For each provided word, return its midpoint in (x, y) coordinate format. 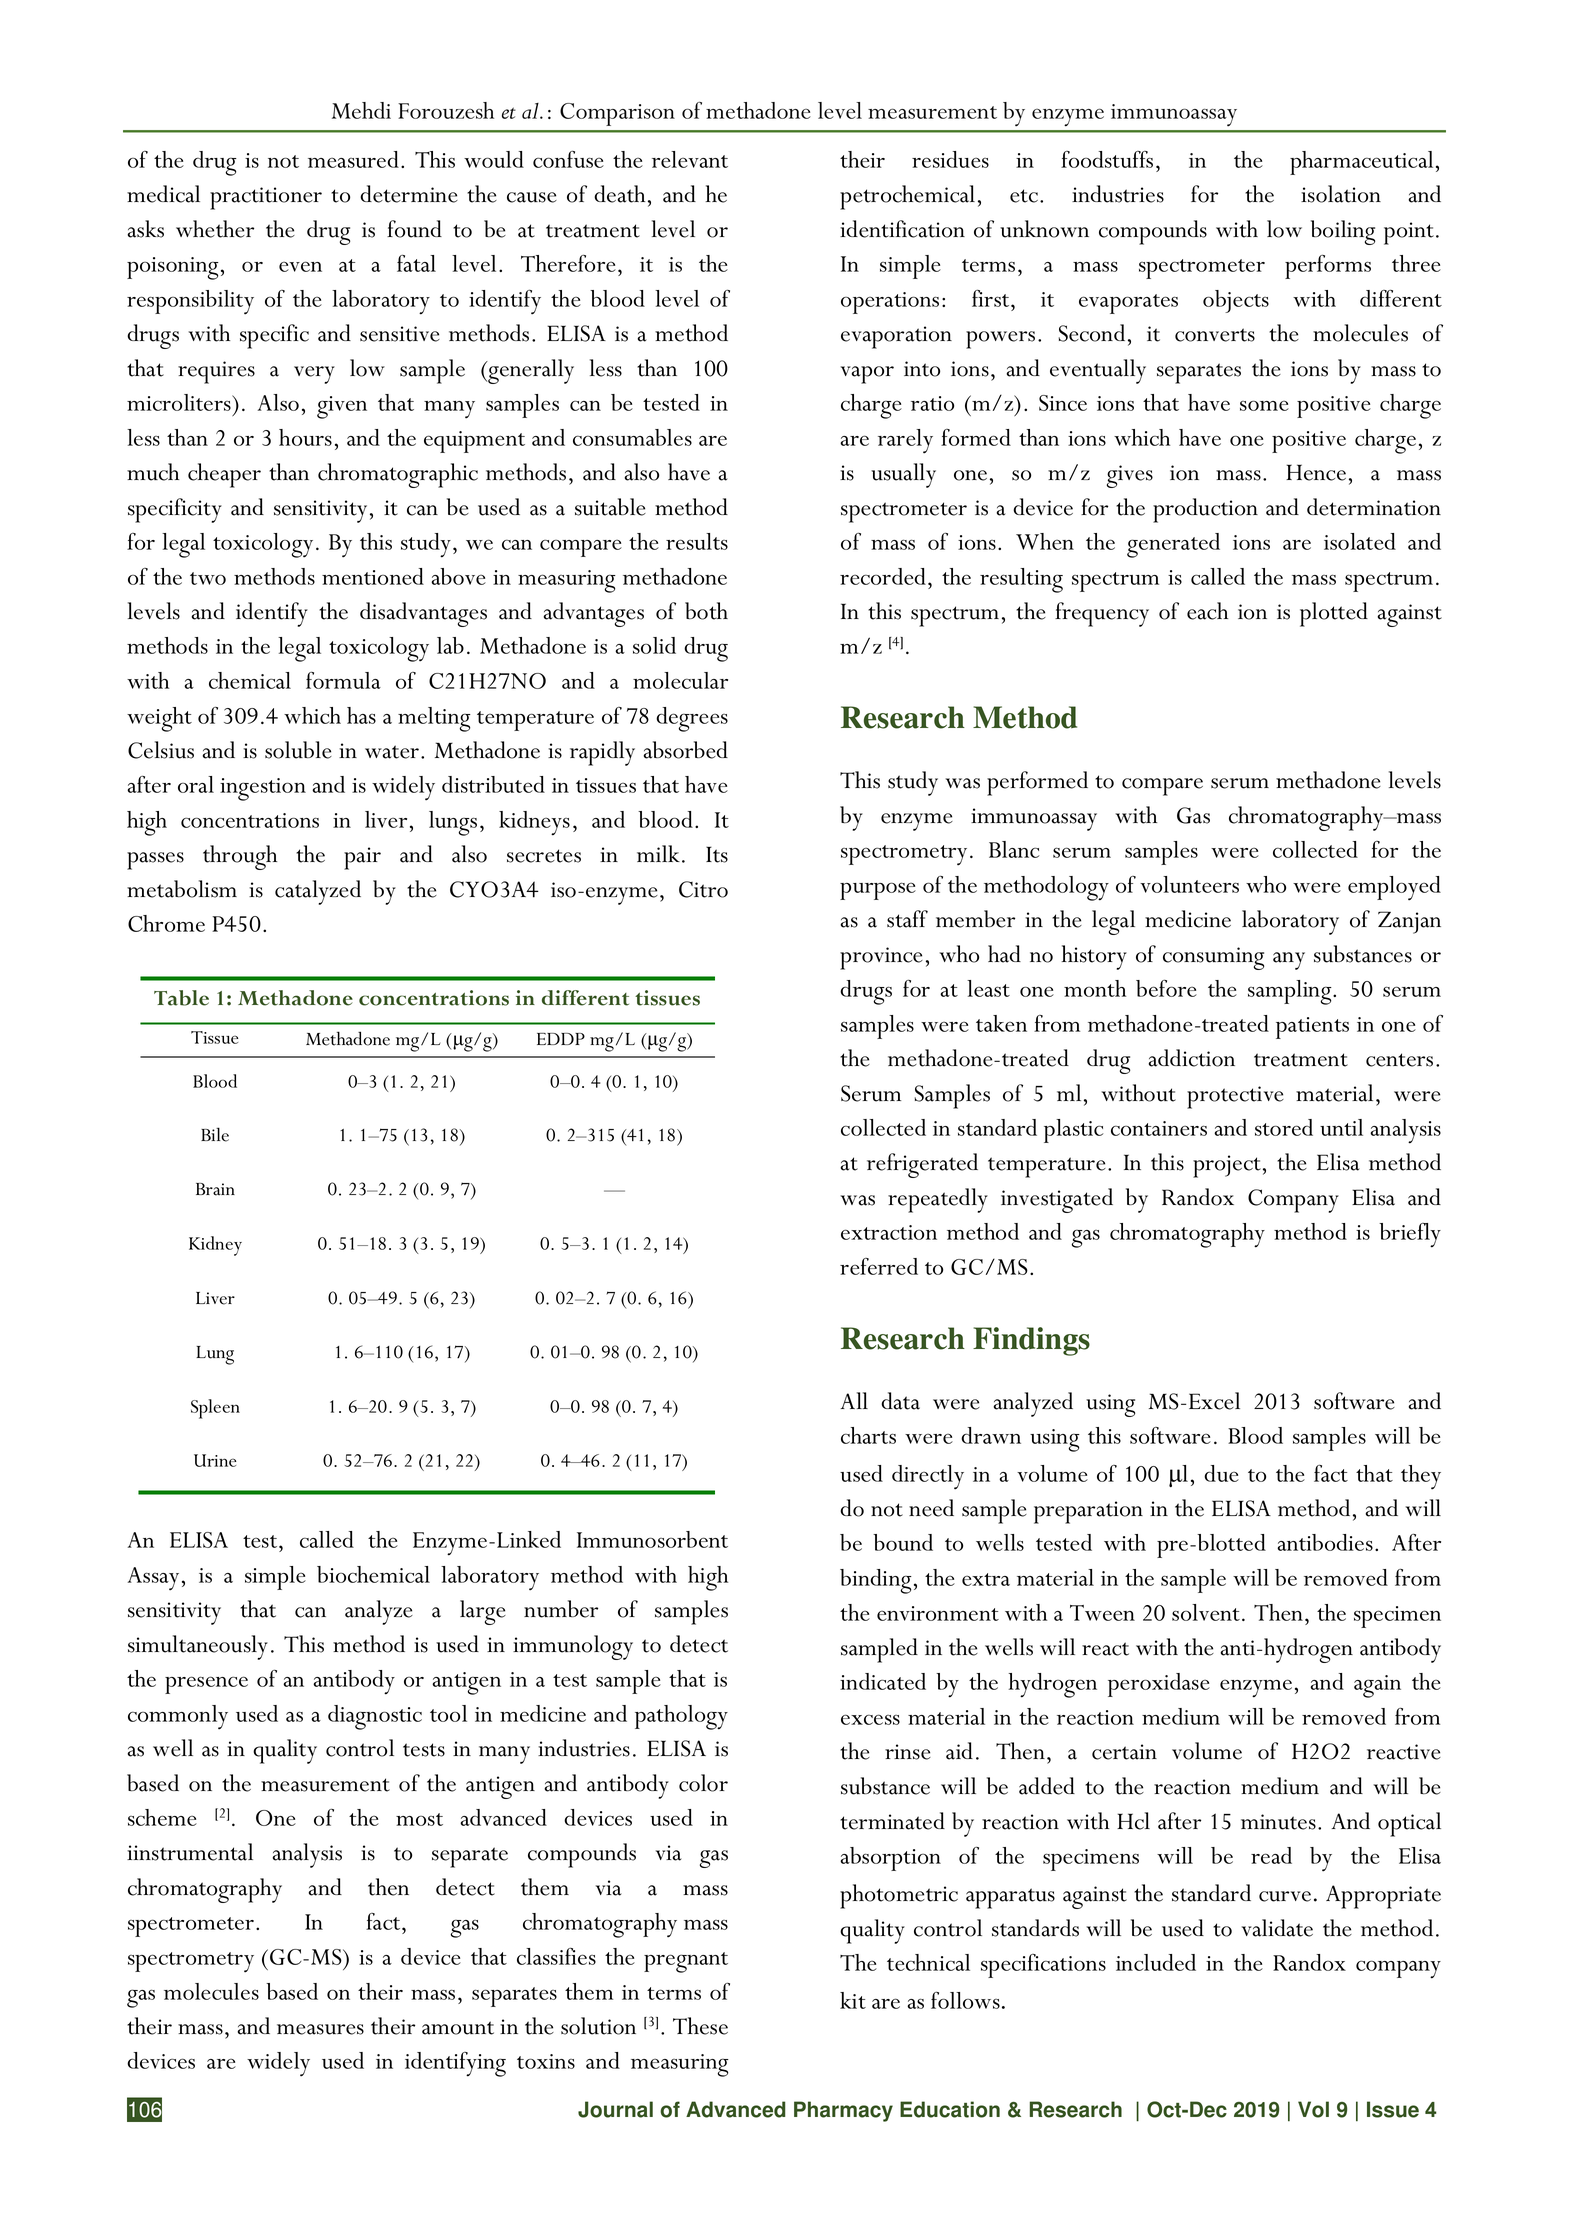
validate (1277, 1928)
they (1421, 1477)
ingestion (263, 789)
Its (717, 854)
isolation (1341, 194)
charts (868, 1435)
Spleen (215, 1409)
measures (320, 2029)
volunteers (1189, 884)
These (700, 2026)
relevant (690, 159)
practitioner (266, 198)
